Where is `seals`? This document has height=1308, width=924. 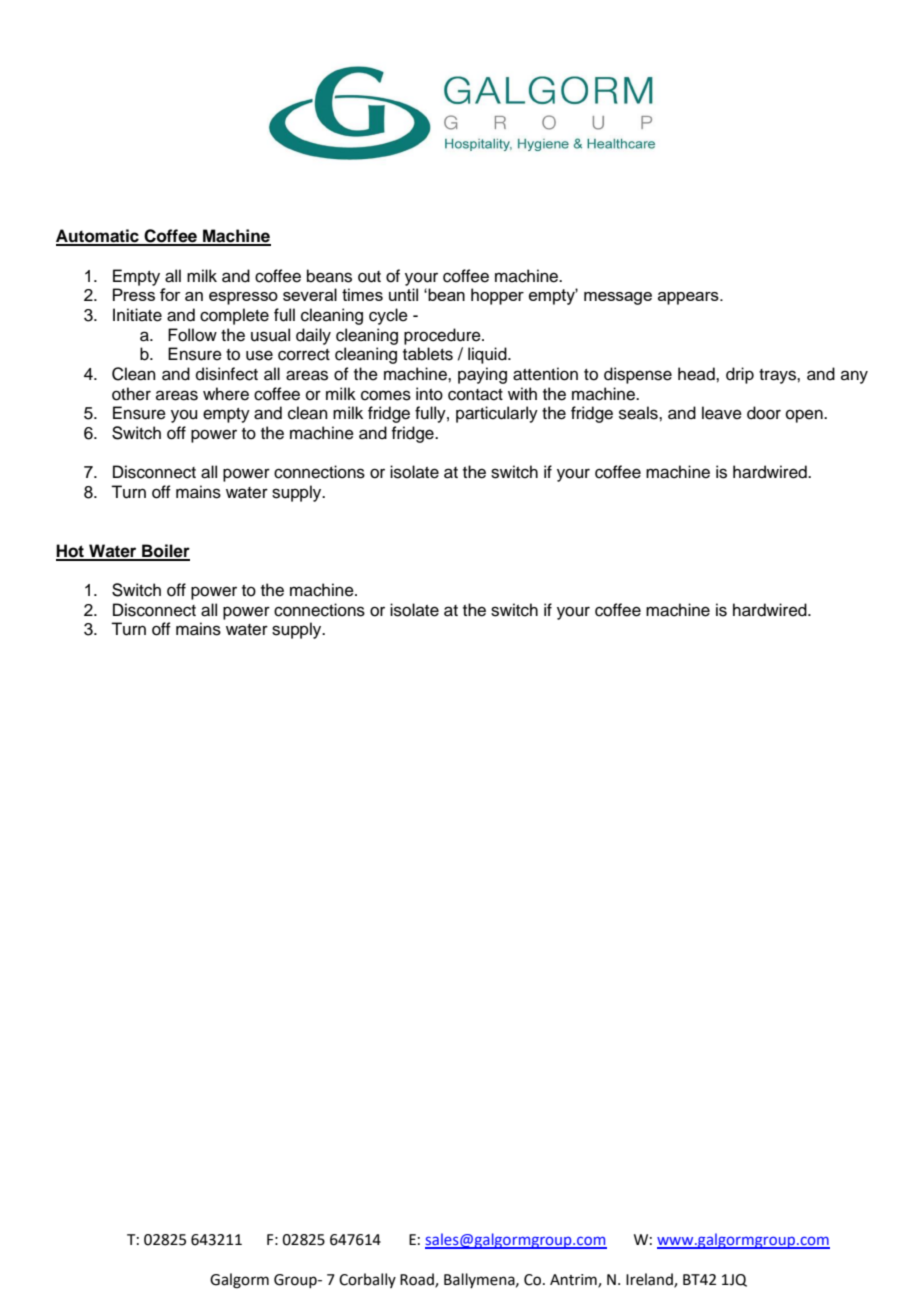
seals is located at coordinates (639, 413).
